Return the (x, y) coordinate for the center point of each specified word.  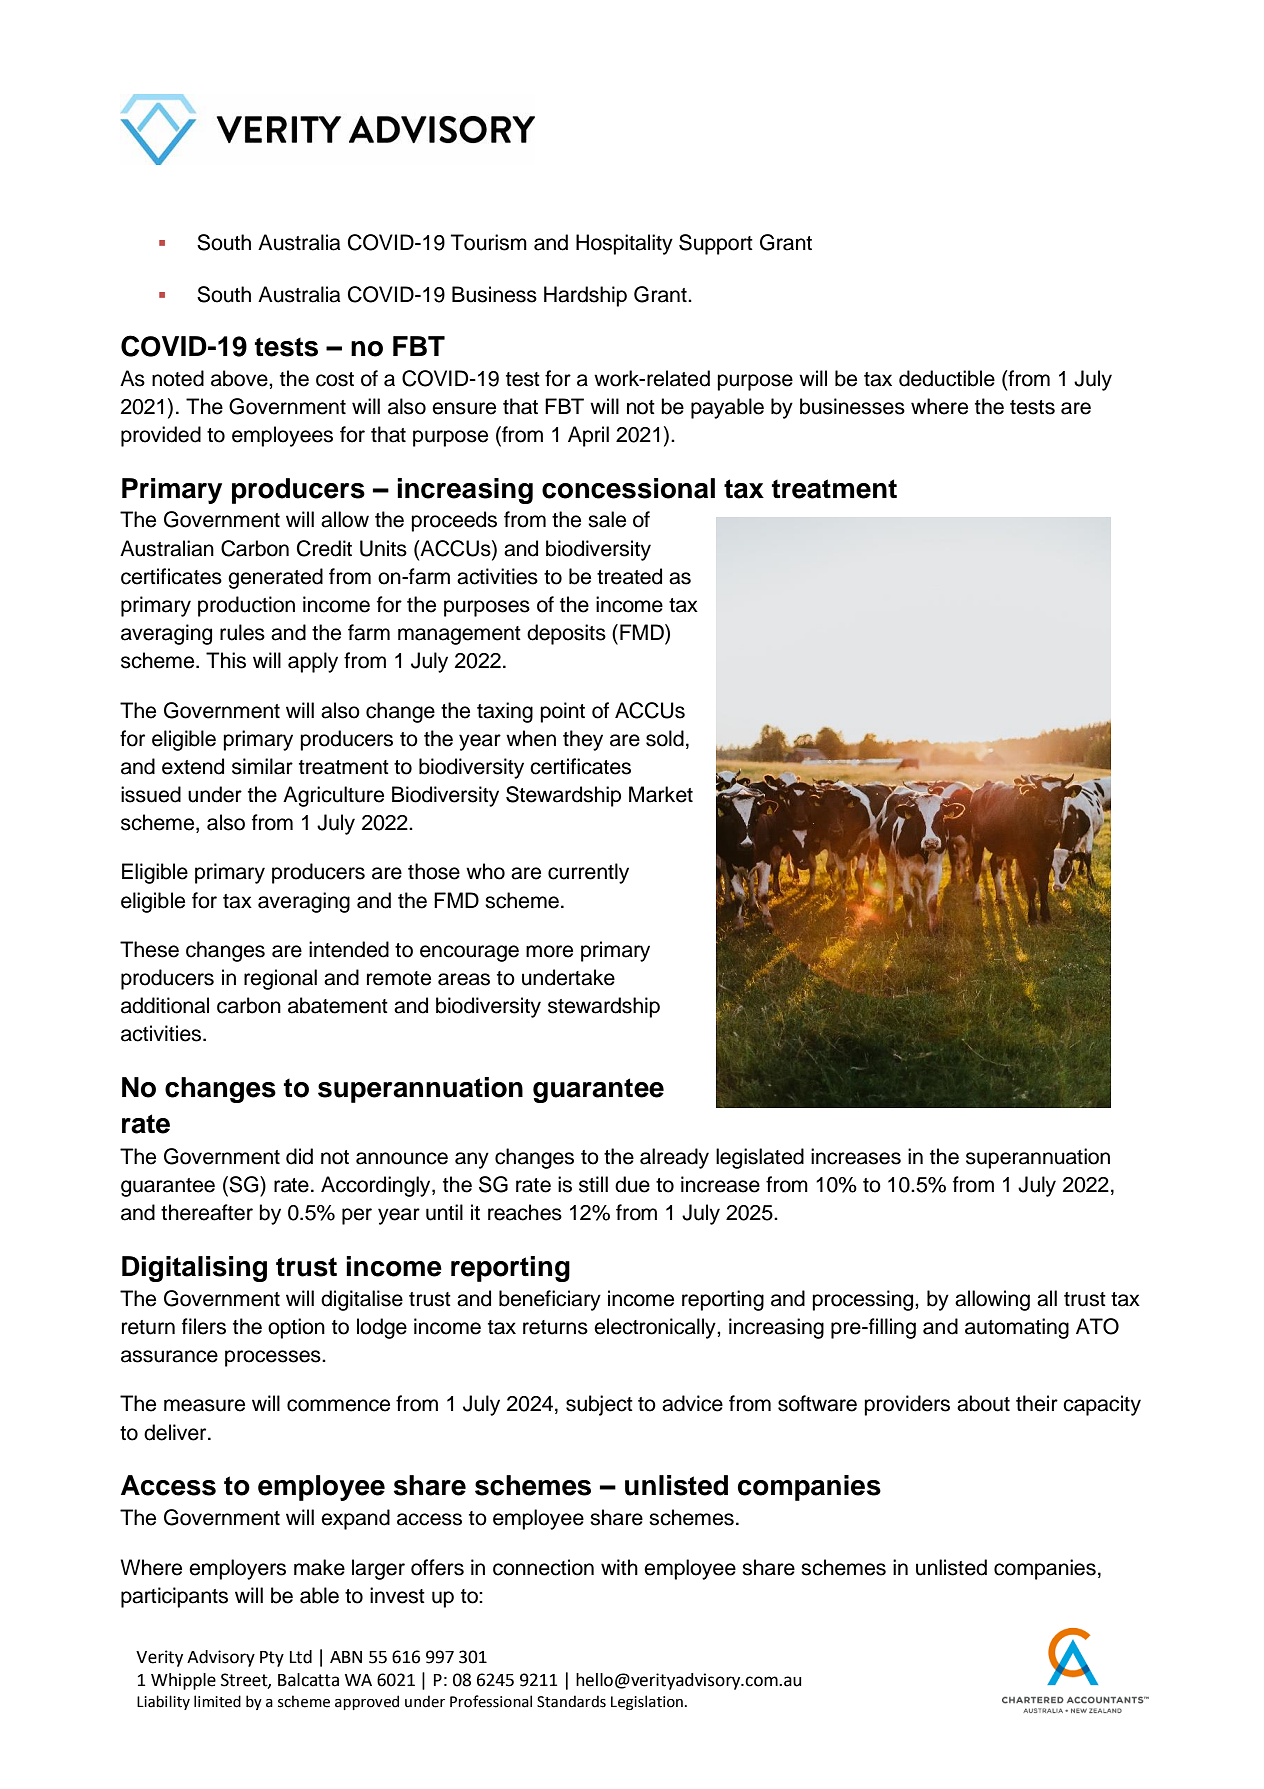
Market (661, 794)
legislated (760, 1158)
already (674, 1158)
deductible (947, 378)
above (240, 378)
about (983, 1403)
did (299, 1156)
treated (629, 576)
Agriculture (333, 796)
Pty (272, 1659)
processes (274, 1358)
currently (588, 873)
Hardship (585, 296)
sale (607, 519)
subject (599, 1405)
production (246, 606)
